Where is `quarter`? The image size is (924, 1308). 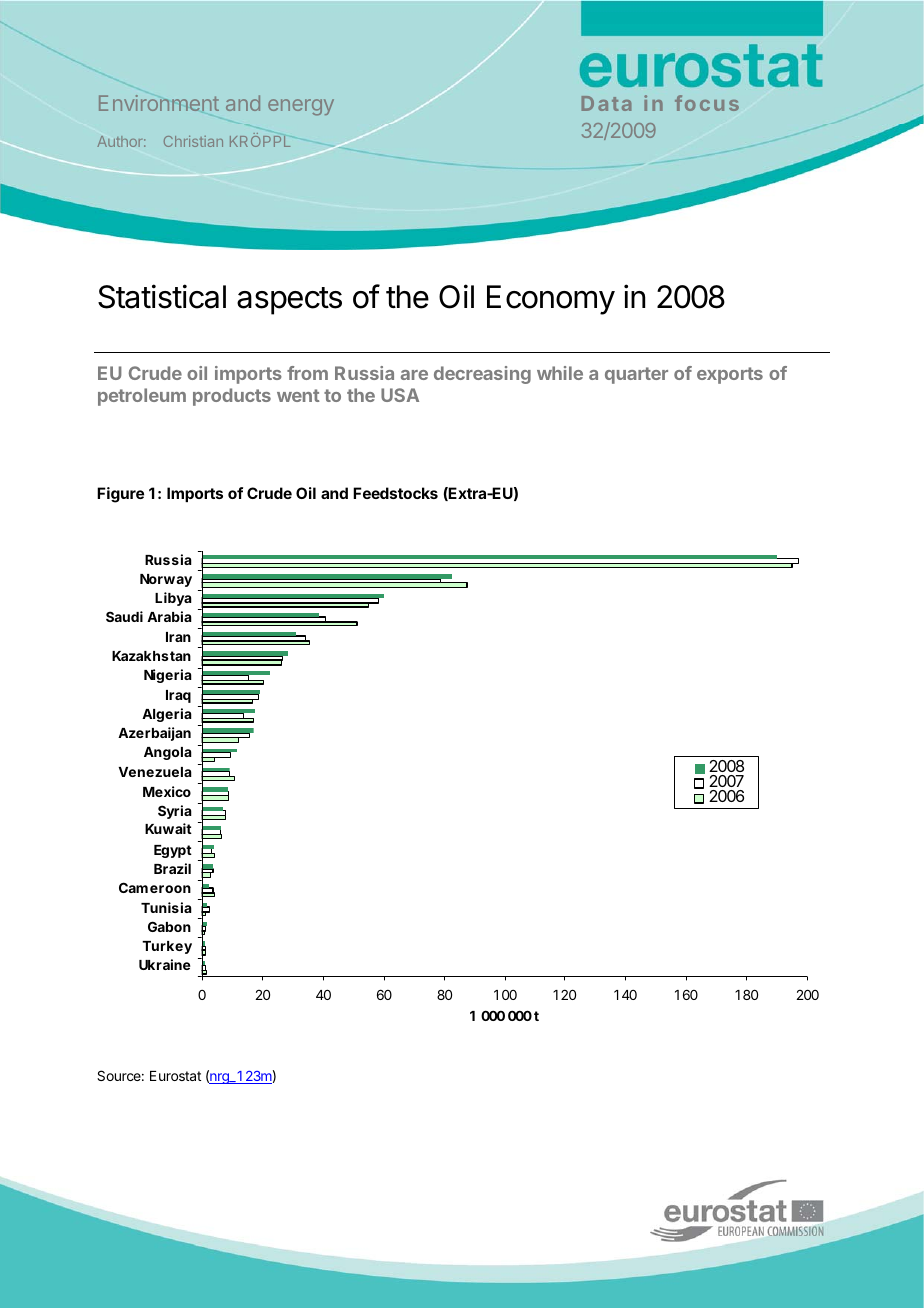 quarter is located at coordinates (636, 375).
